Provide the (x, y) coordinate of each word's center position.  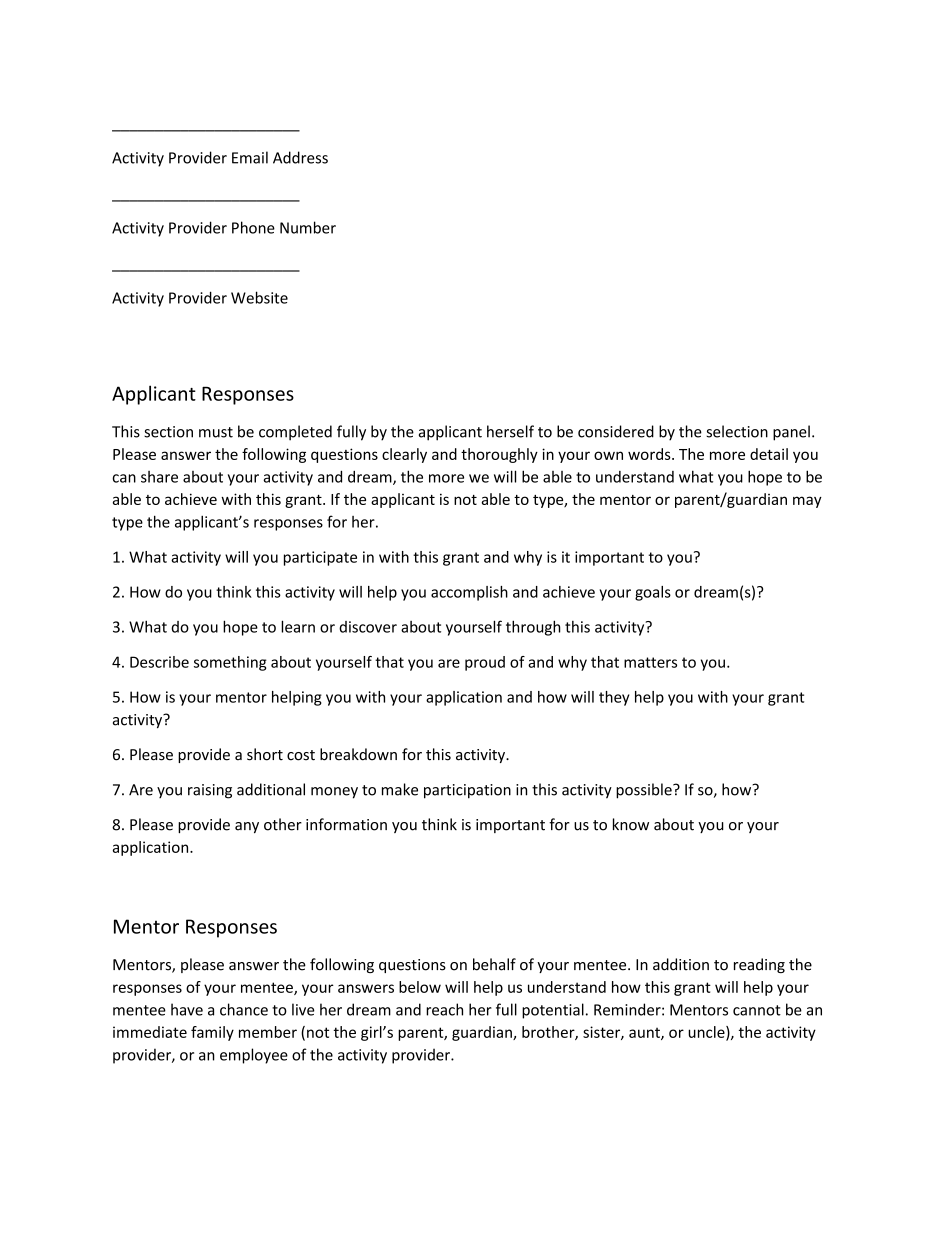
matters (650, 662)
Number (308, 227)
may (807, 502)
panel (791, 433)
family (212, 1033)
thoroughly (499, 455)
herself (510, 431)
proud (485, 663)
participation (467, 791)
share (159, 477)
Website (259, 297)
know (631, 824)
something (230, 663)
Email (250, 157)
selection (737, 431)
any (247, 827)
